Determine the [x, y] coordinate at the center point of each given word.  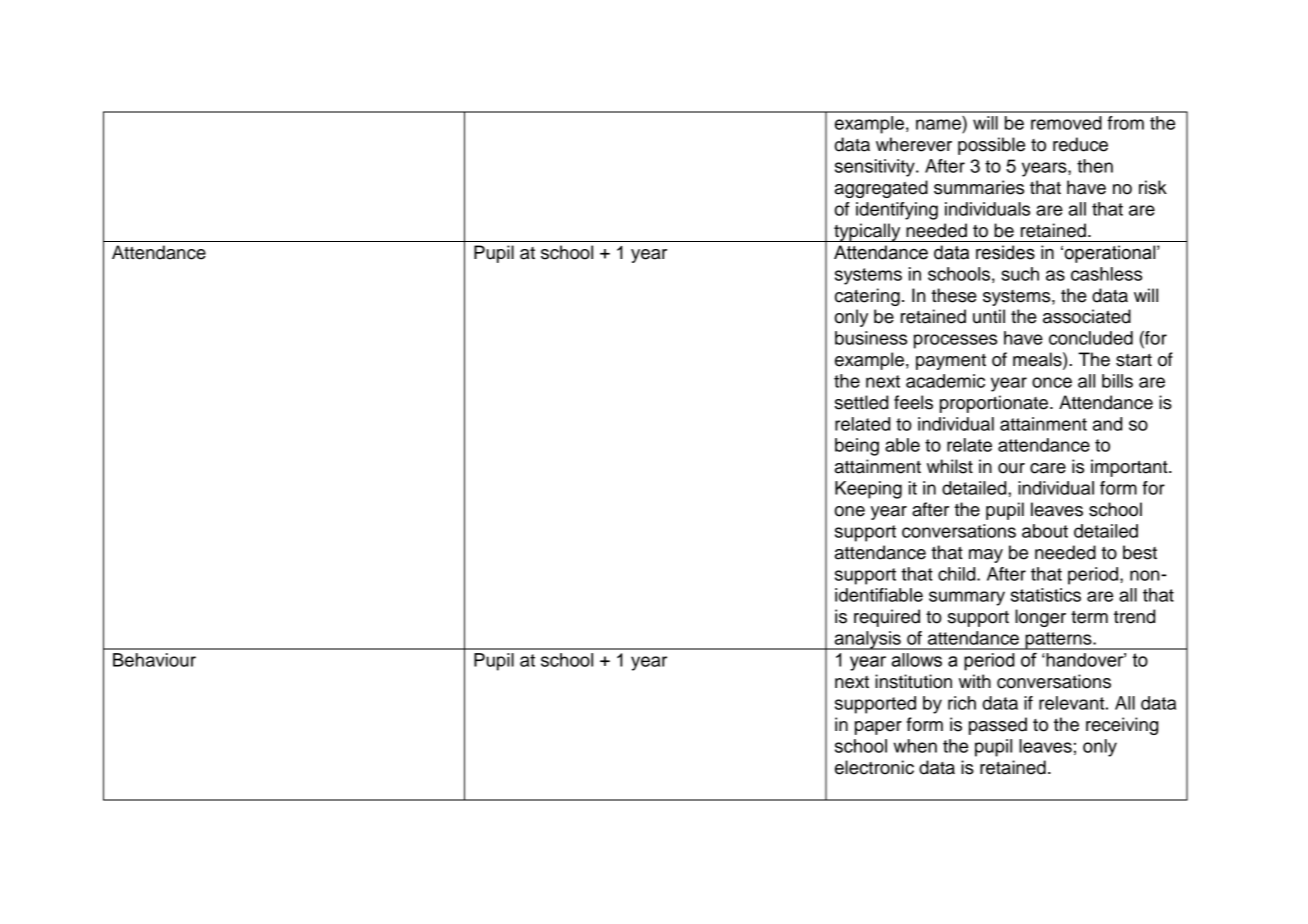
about [1045, 531]
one [850, 511]
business [871, 338]
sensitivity [876, 168]
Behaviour [154, 660]
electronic [874, 767]
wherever [914, 144]
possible [991, 146]
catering [867, 297]
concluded [1091, 338]
